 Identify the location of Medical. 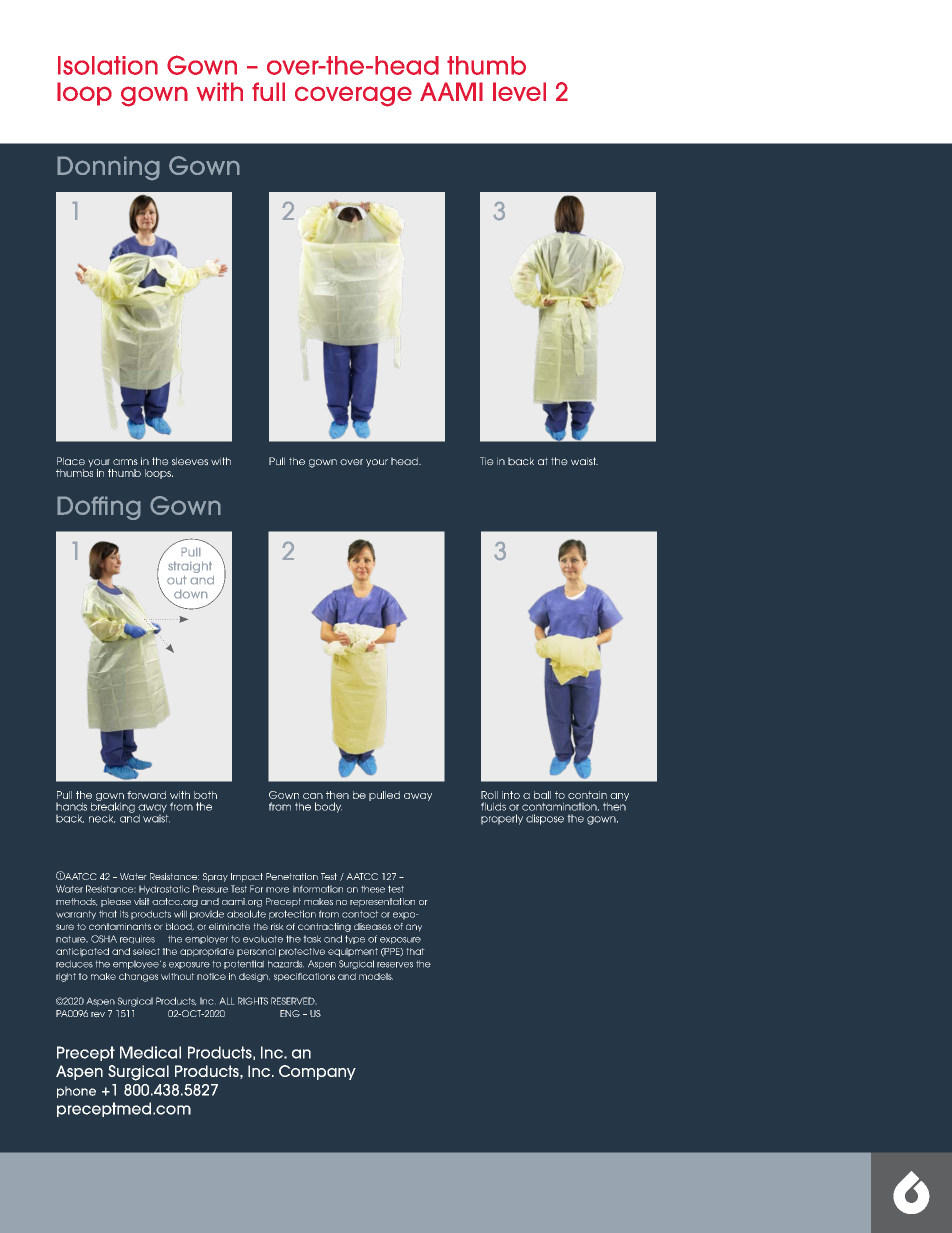
(150, 1052).
